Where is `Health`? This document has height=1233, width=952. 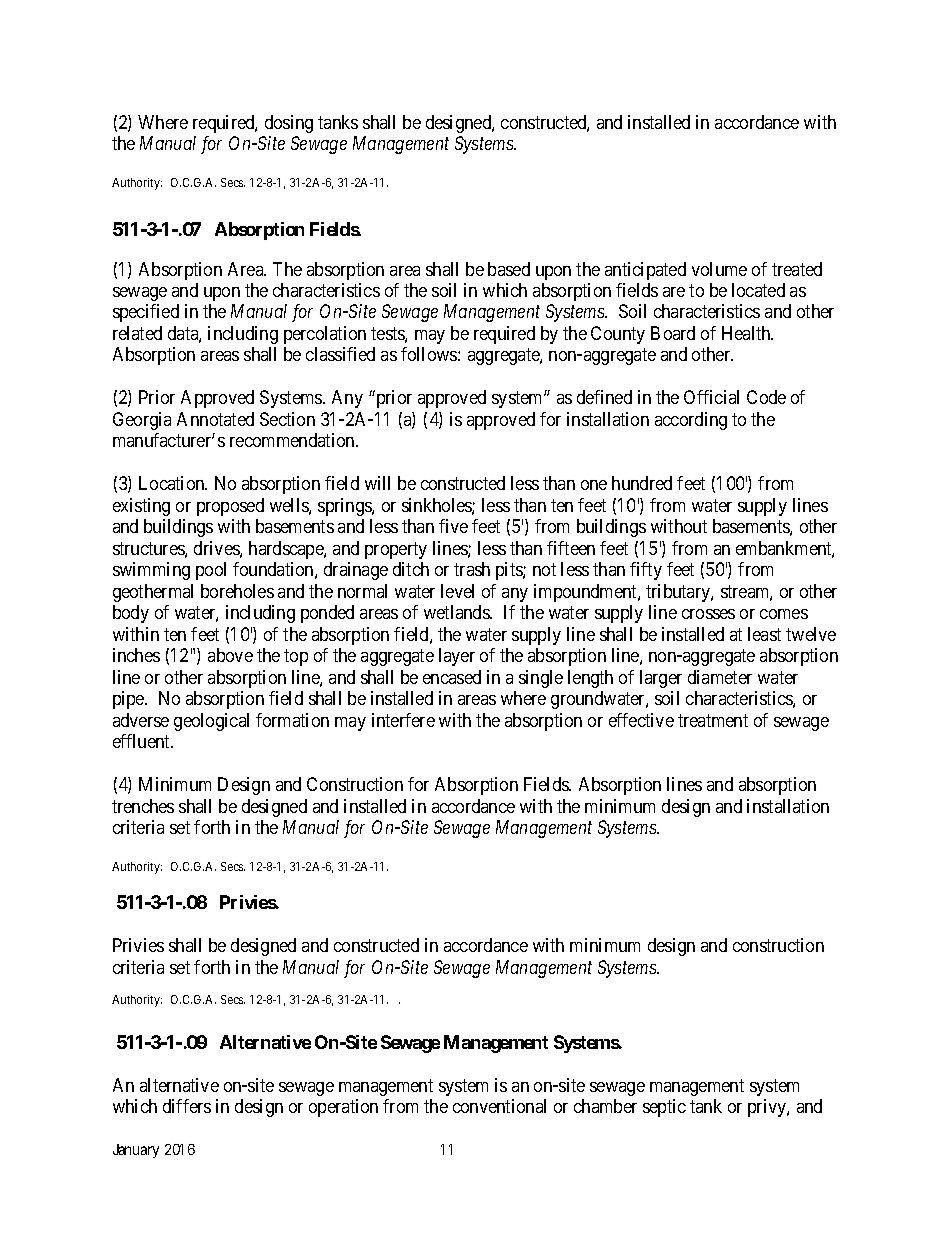
Health is located at coordinates (747, 333).
